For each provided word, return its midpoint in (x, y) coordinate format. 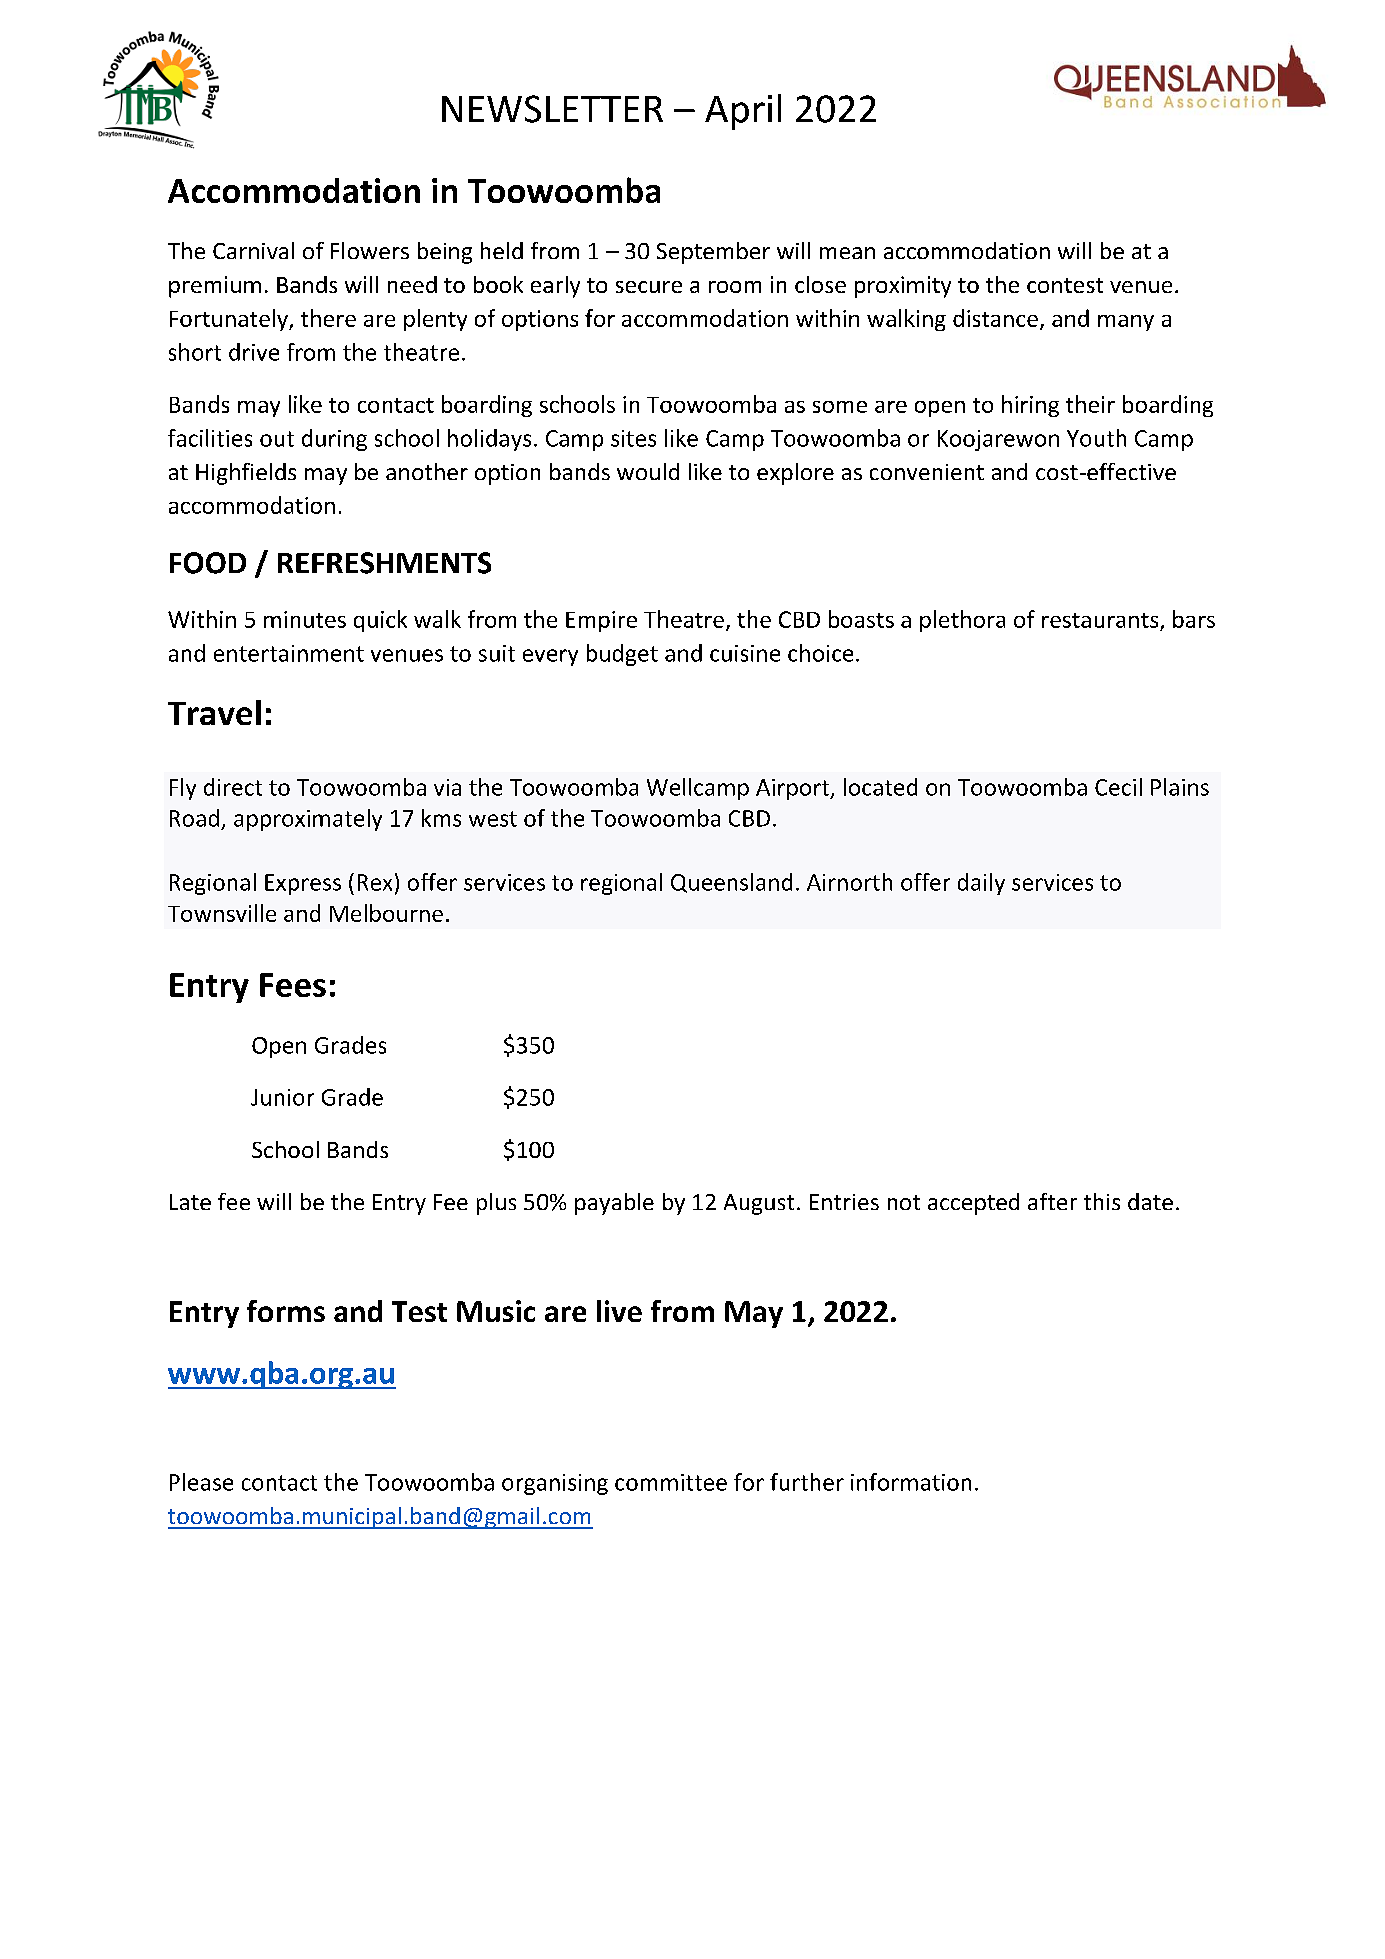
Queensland (731, 883)
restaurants (1100, 620)
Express (303, 884)
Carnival (253, 250)
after (1052, 1201)
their (1090, 404)
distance (995, 318)
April (743, 112)
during (334, 440)
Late (190, 1202)
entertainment (289, 653)
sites (633, 438)
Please (201, 1482)
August (759, 1204)
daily (981, 884)
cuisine (745, 653)
